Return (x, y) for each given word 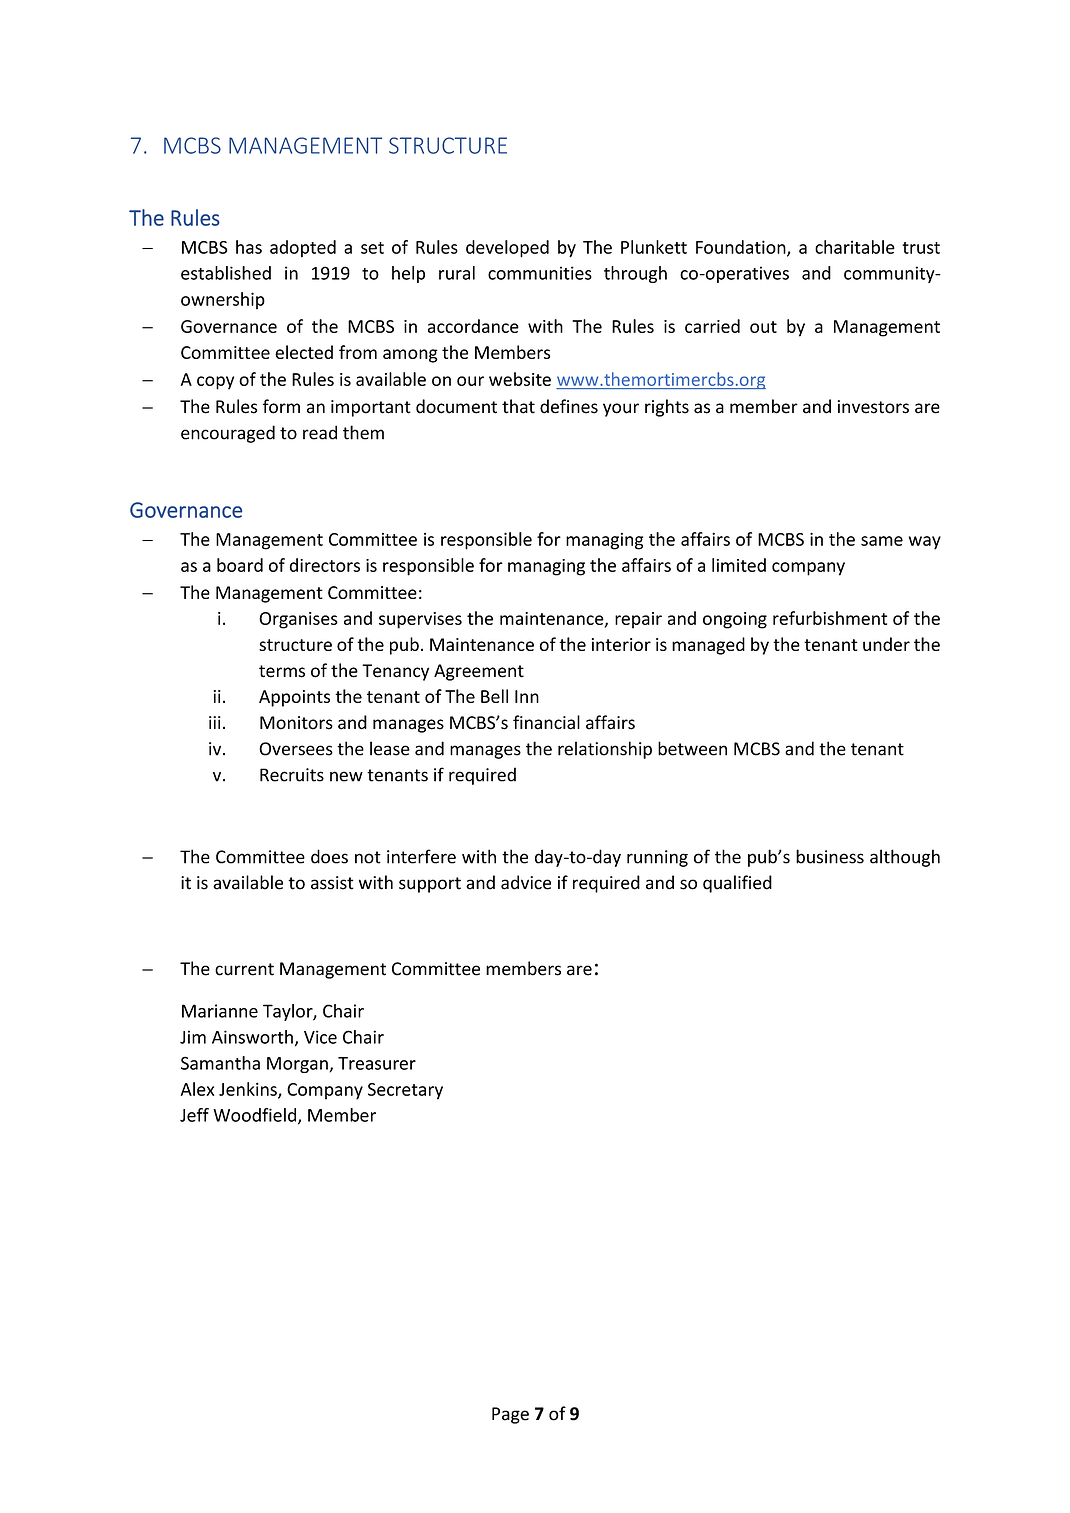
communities (540, 273)
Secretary (405, 1091)
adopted (303, 249)
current (244, 969)
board (240, 565)
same (882, 541)
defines (569, 406)
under (886, 644)
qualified (737, 884)
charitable (855, 247)
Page (510, 1415)
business (830, 856)
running (657, 858)
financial (546, 722)
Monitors (296, 723)
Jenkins (249, 1090)
